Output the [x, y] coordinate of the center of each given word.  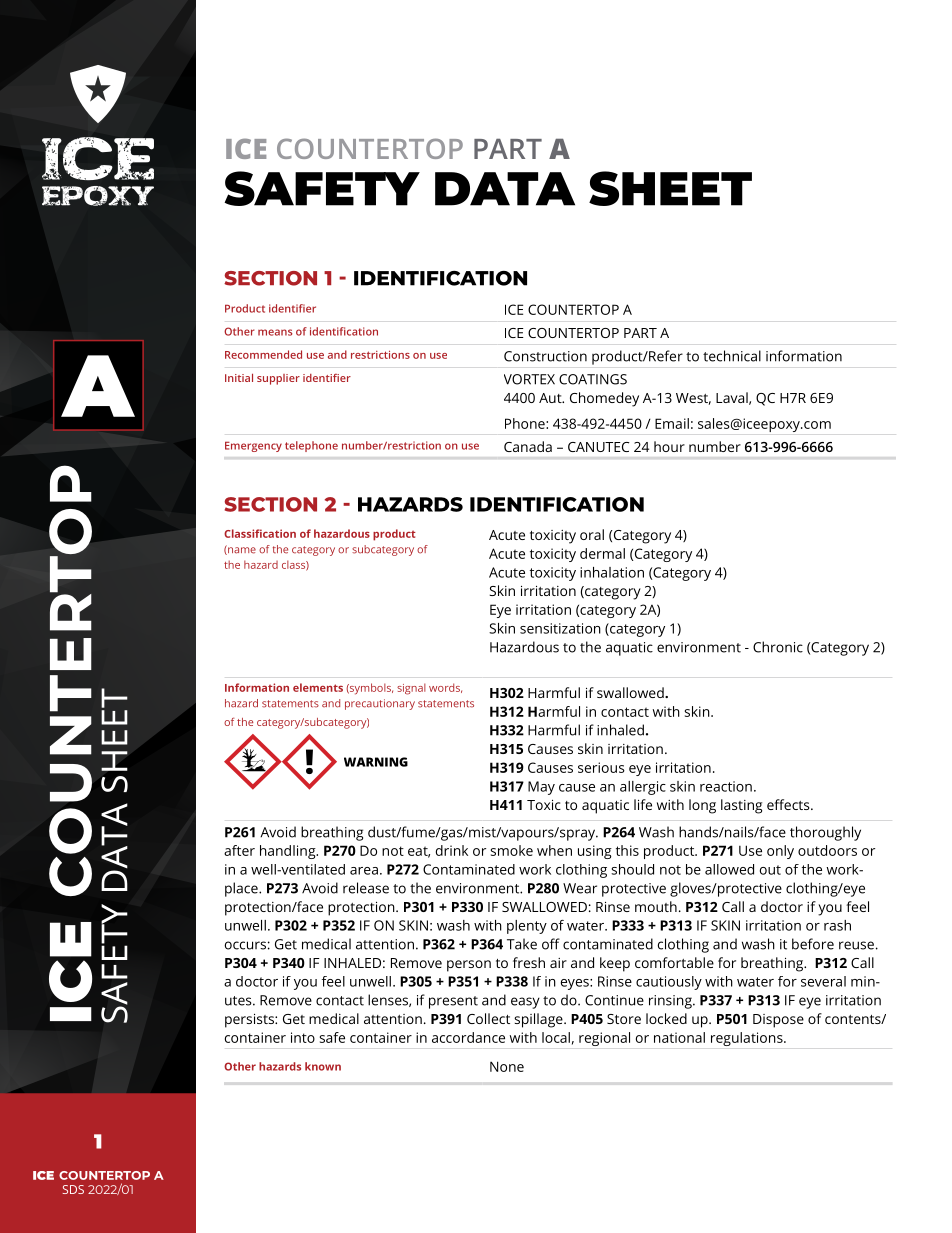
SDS [73, 1189]
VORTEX [529, 379]
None [507, 1066]
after [239, 850]
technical [732, 356]
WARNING [376, 762]
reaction [726, 786]
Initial [239, 377]
